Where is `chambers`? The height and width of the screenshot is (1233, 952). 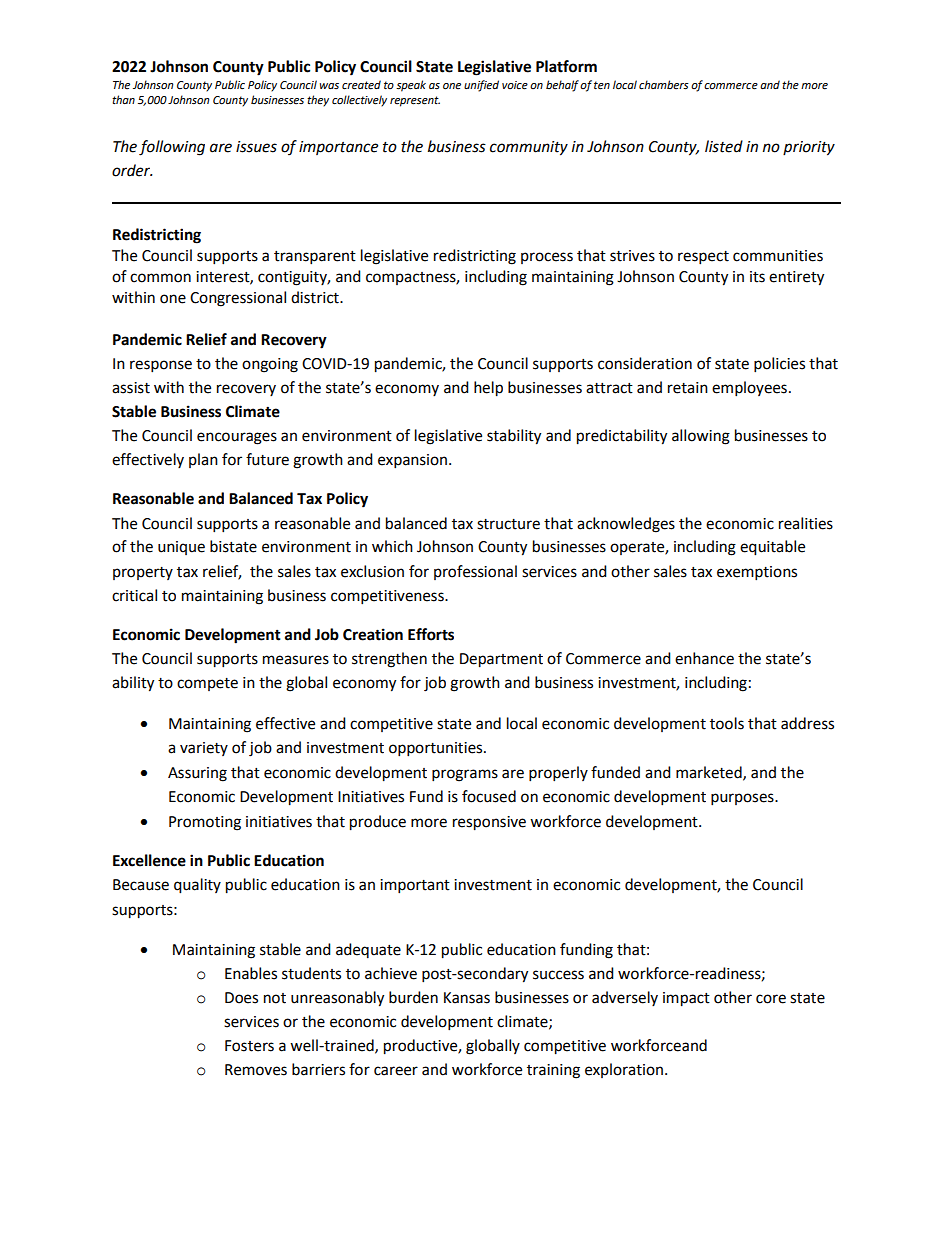
chambers is located at coordinates (664, 85).
